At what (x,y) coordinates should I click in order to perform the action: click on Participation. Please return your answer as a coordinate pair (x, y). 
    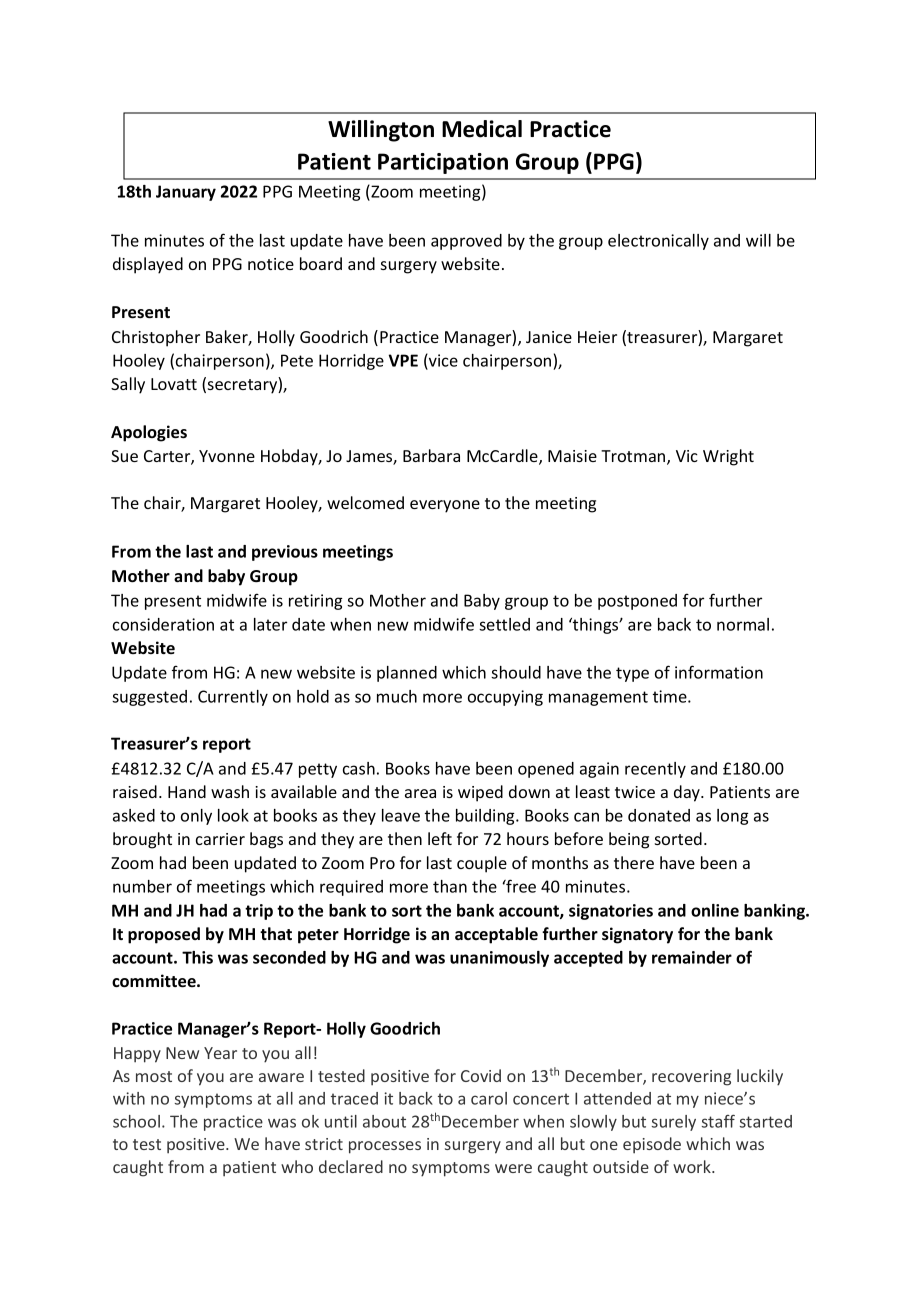
    Looking at the image, I should click on (443, 163).
